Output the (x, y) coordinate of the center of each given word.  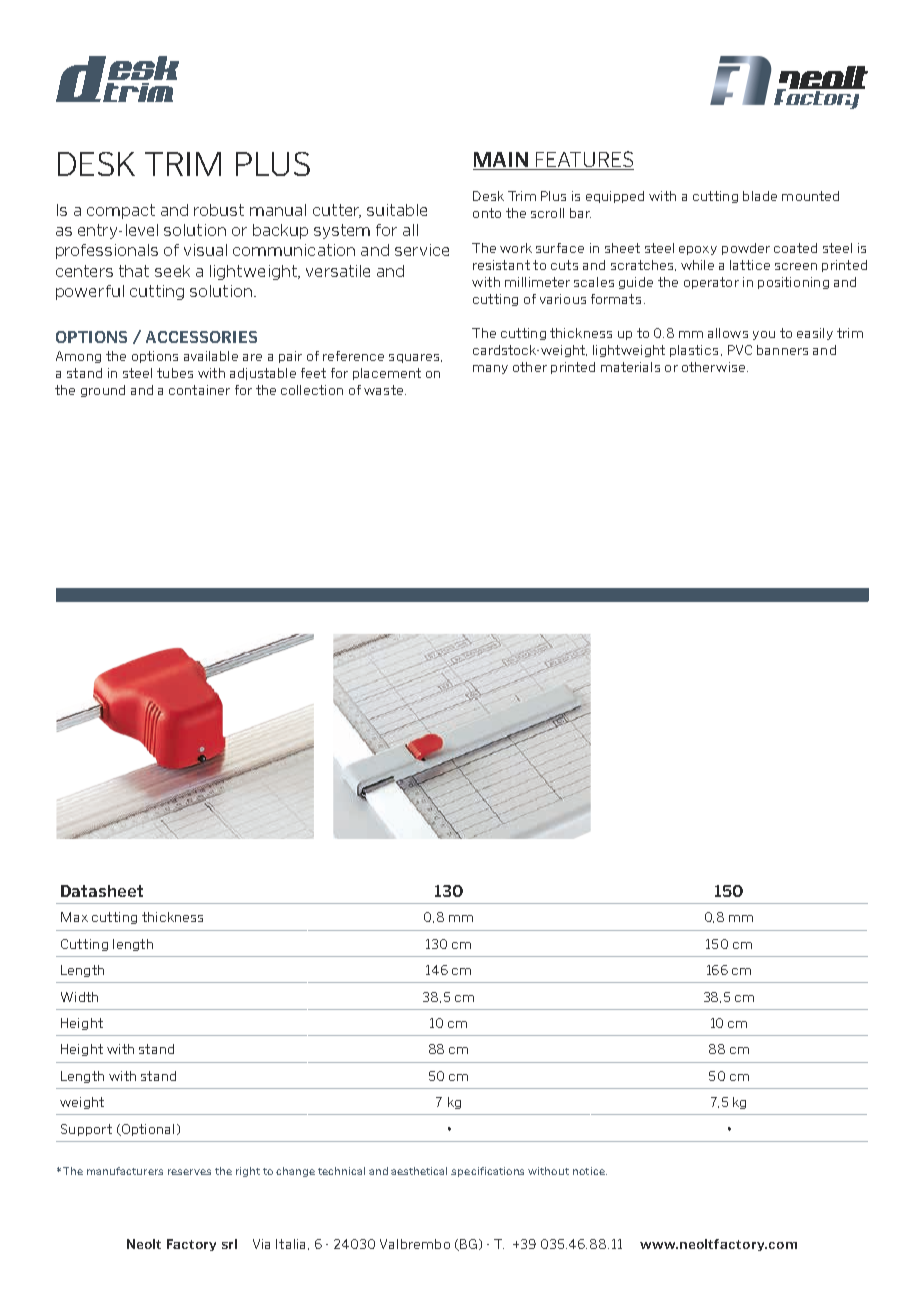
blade (760, 196)
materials (630, 367)
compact (121, 211)
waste (383, 390)
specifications (487, 1172)
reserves (189, 1172)
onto (487, 213)
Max (74, 917)
